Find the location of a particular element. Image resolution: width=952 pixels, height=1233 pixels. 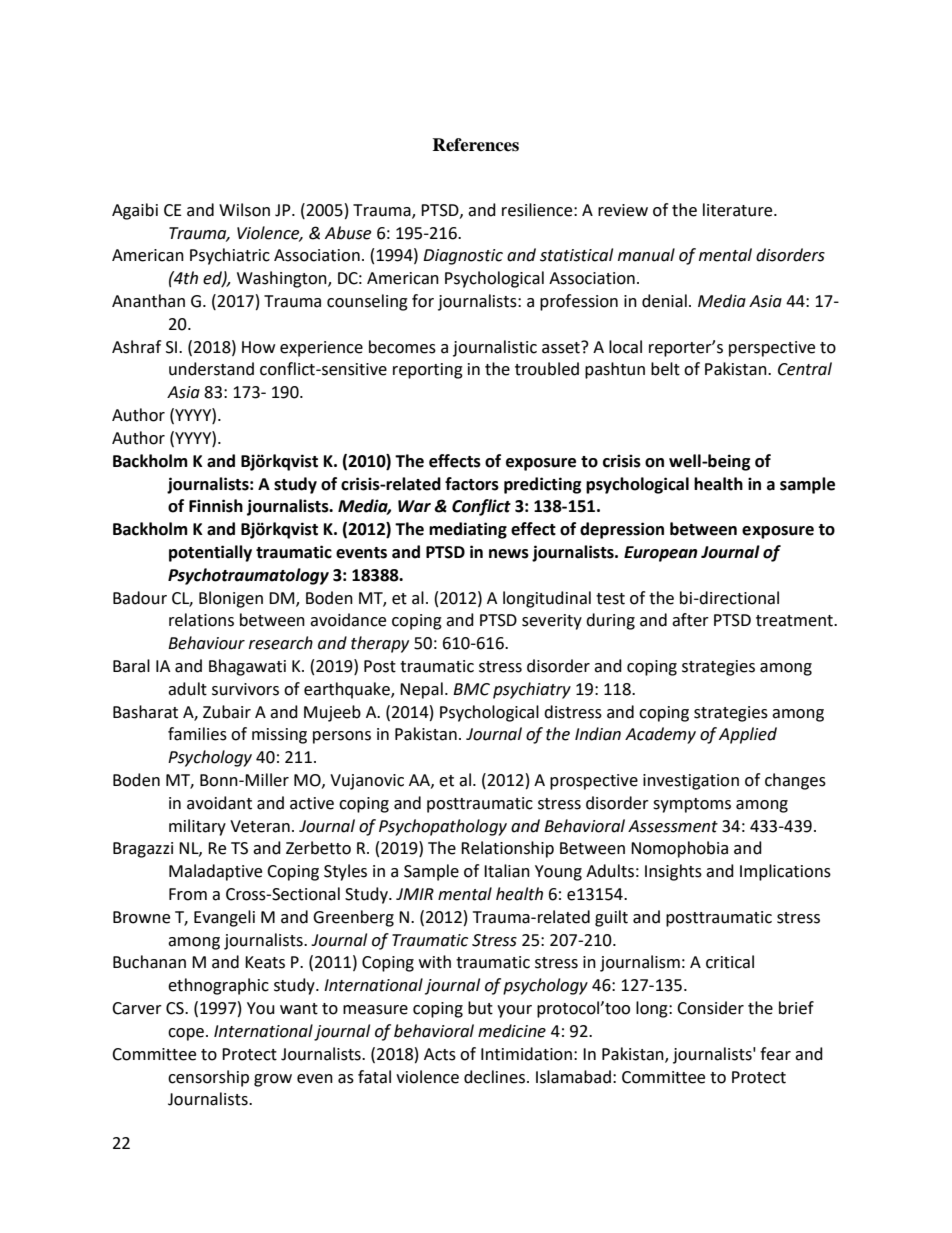

cope is located at coordinates (187, 1034).
